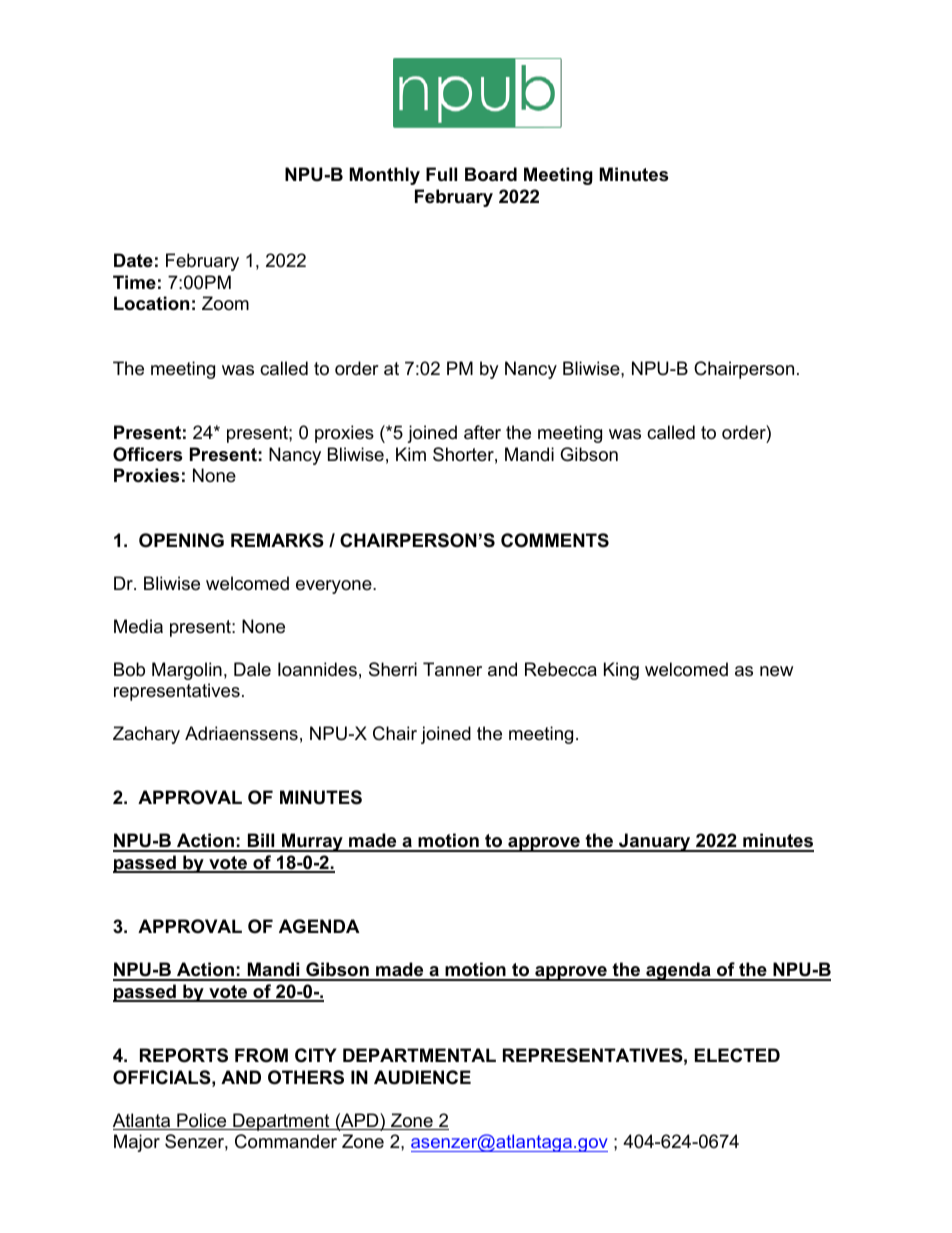 This screenshot has width=952, height=1233. What do you see at coordinates (491, 174) in the screenshot?
I see `Board` at bounding box center [491, 174].
